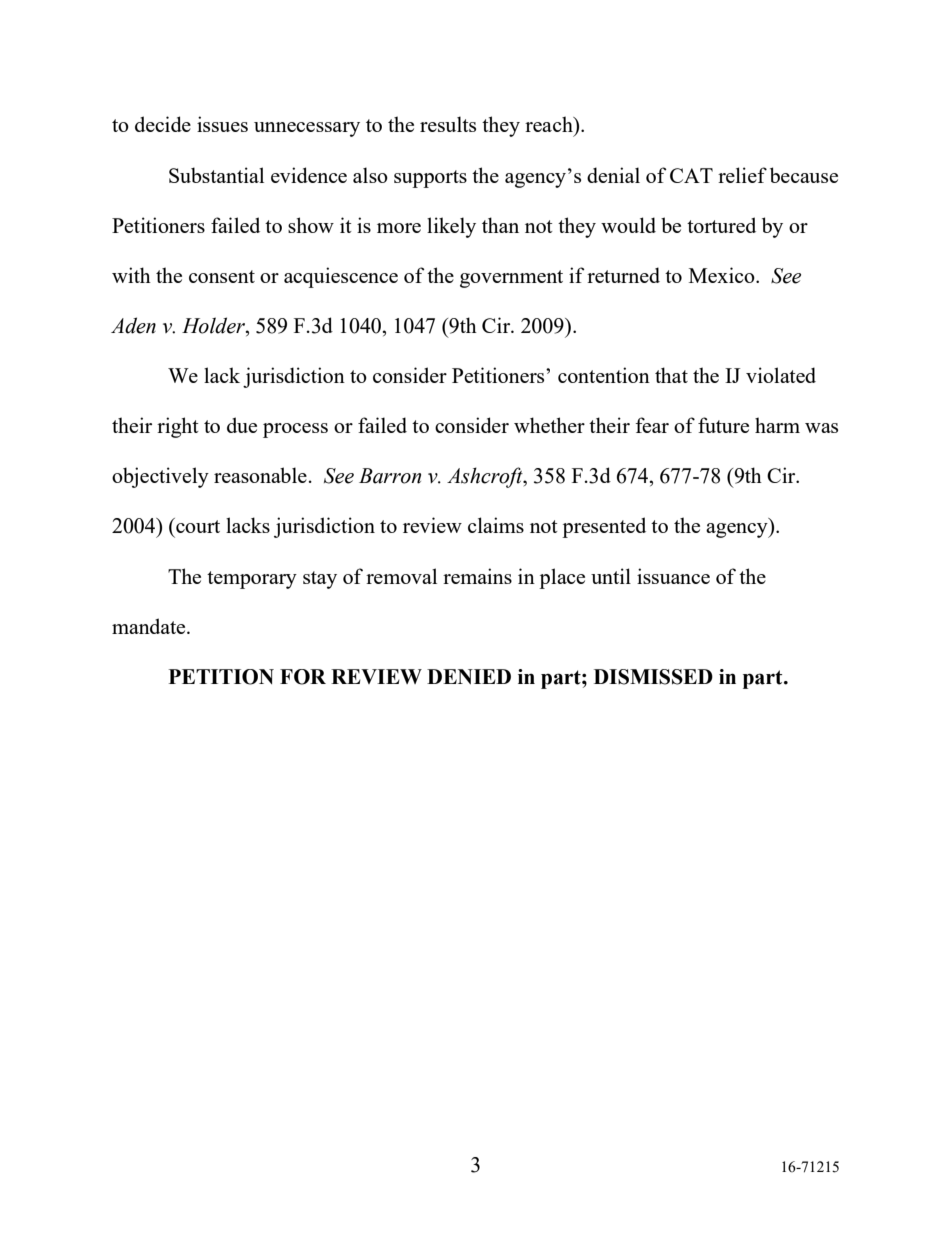  I want to click on reasonable, so click(260, 475).
